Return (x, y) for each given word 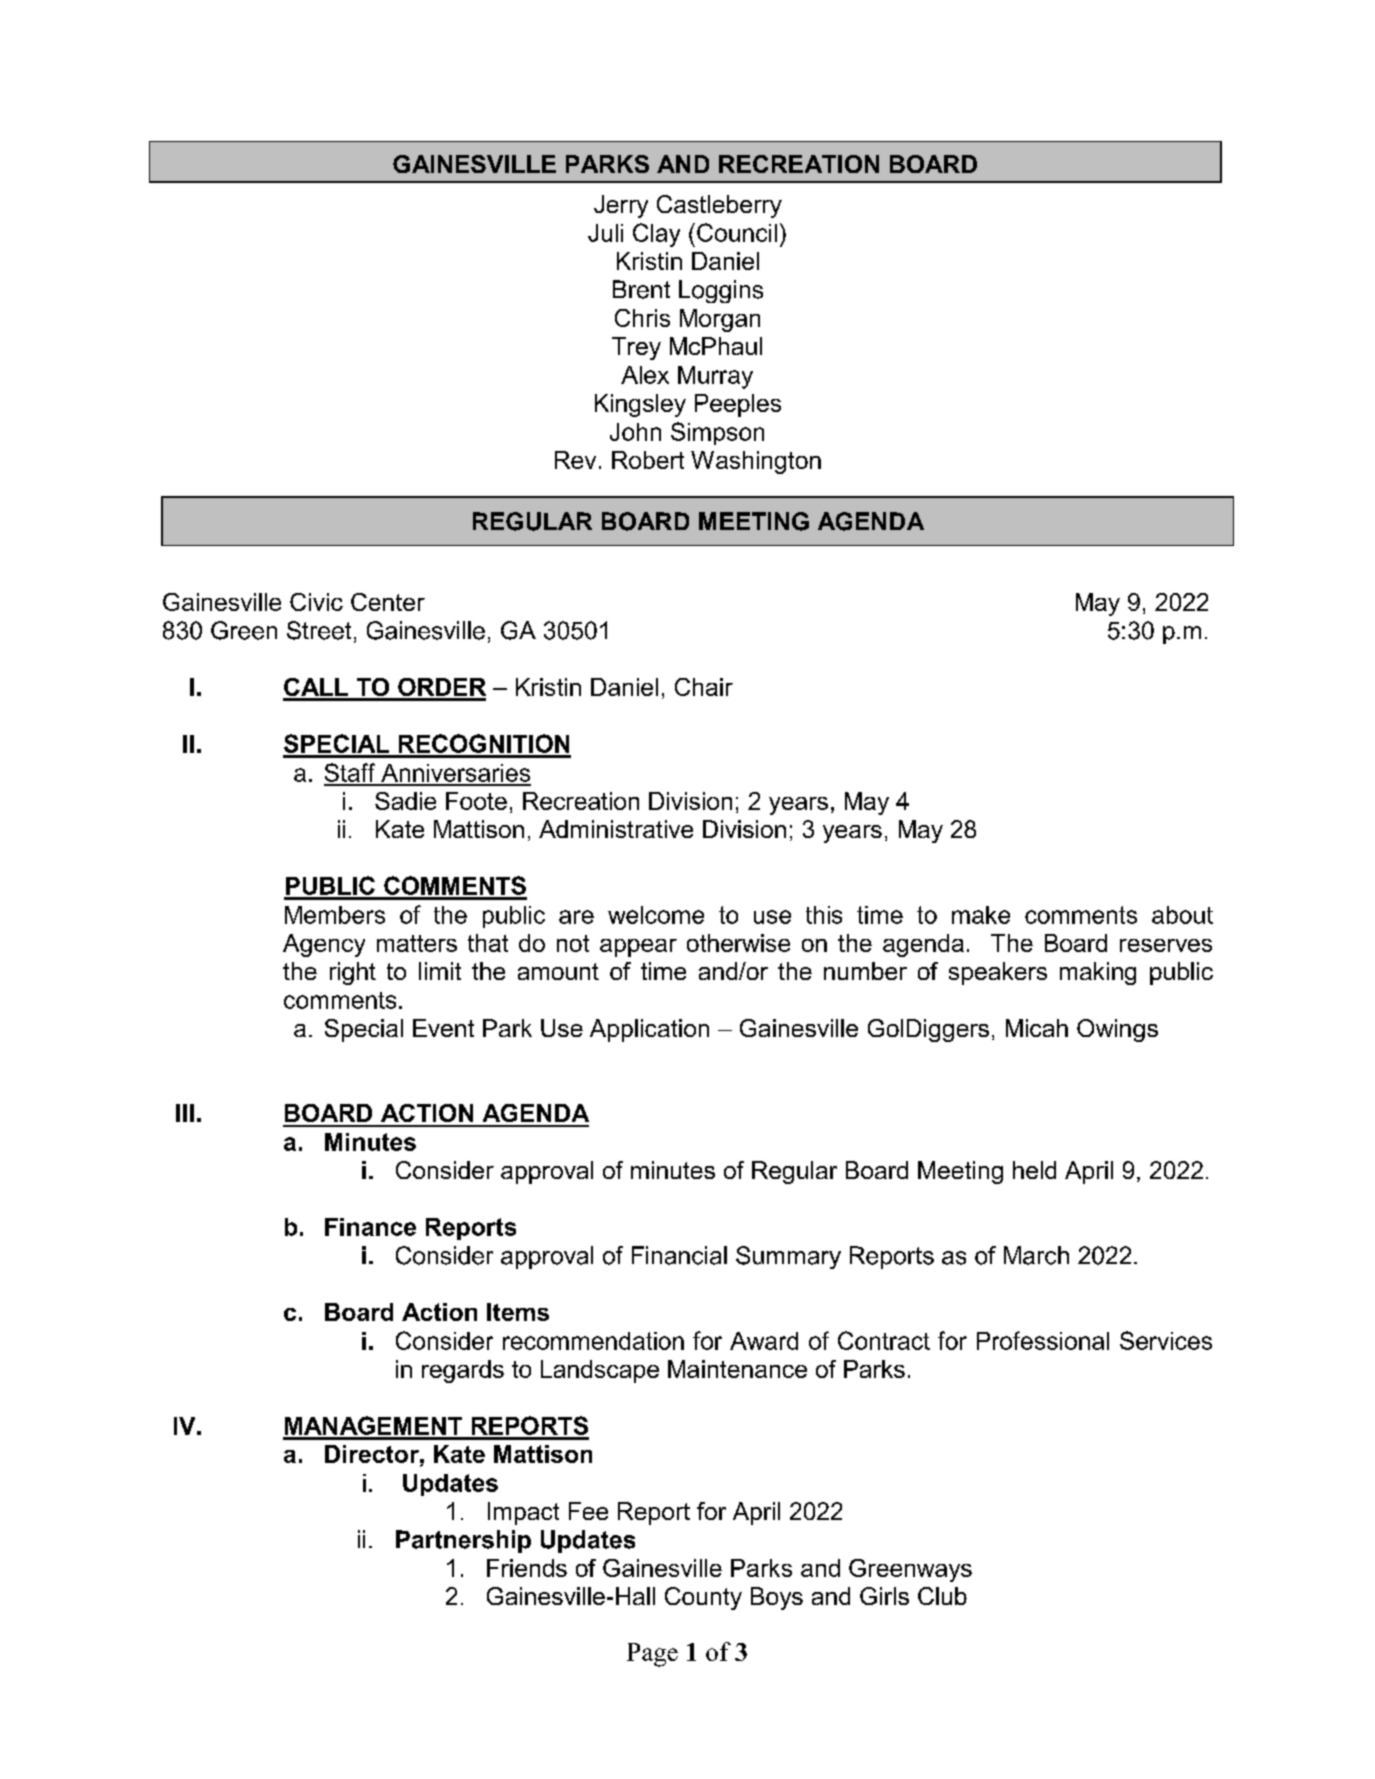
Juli (605, 233)
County (703, 1598)
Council (737, 232)
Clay (656, 235)
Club (942, 1596)
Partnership (463, 1541)
